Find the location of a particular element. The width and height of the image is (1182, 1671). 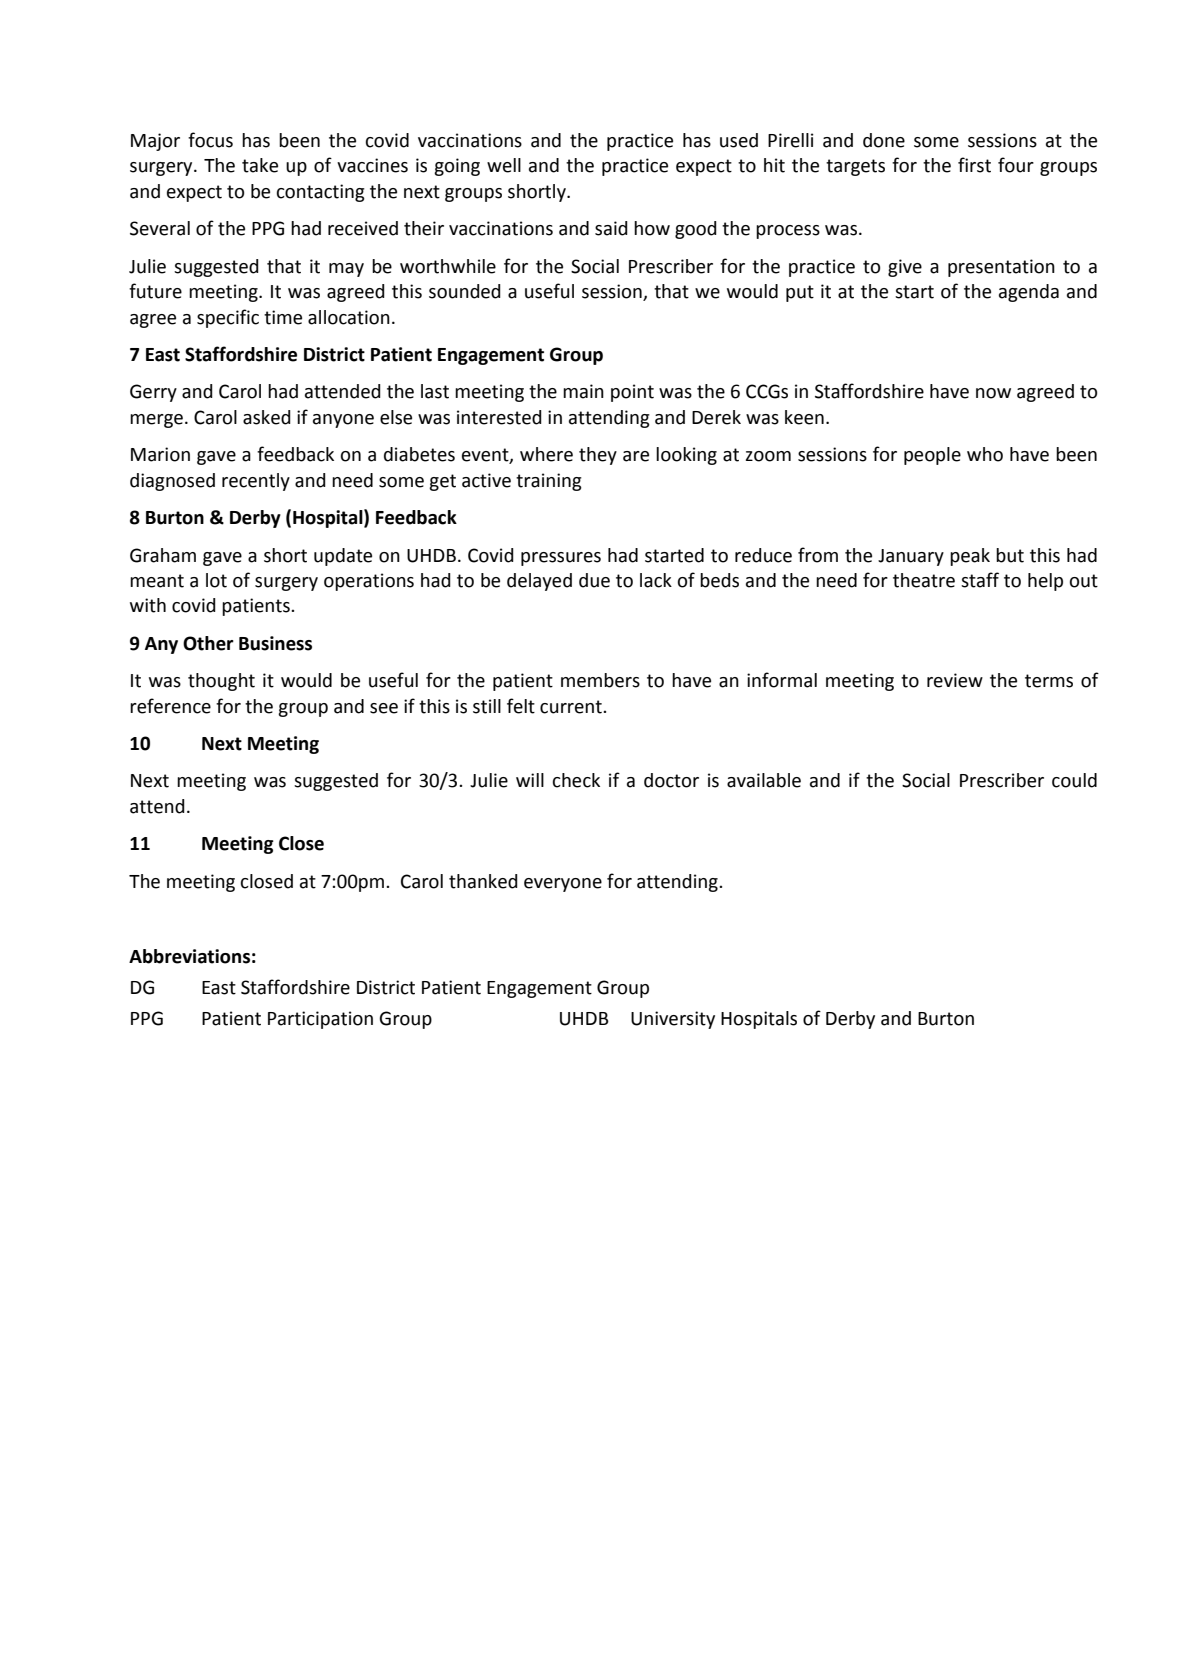

University is located at coordinates (673, 1020).
